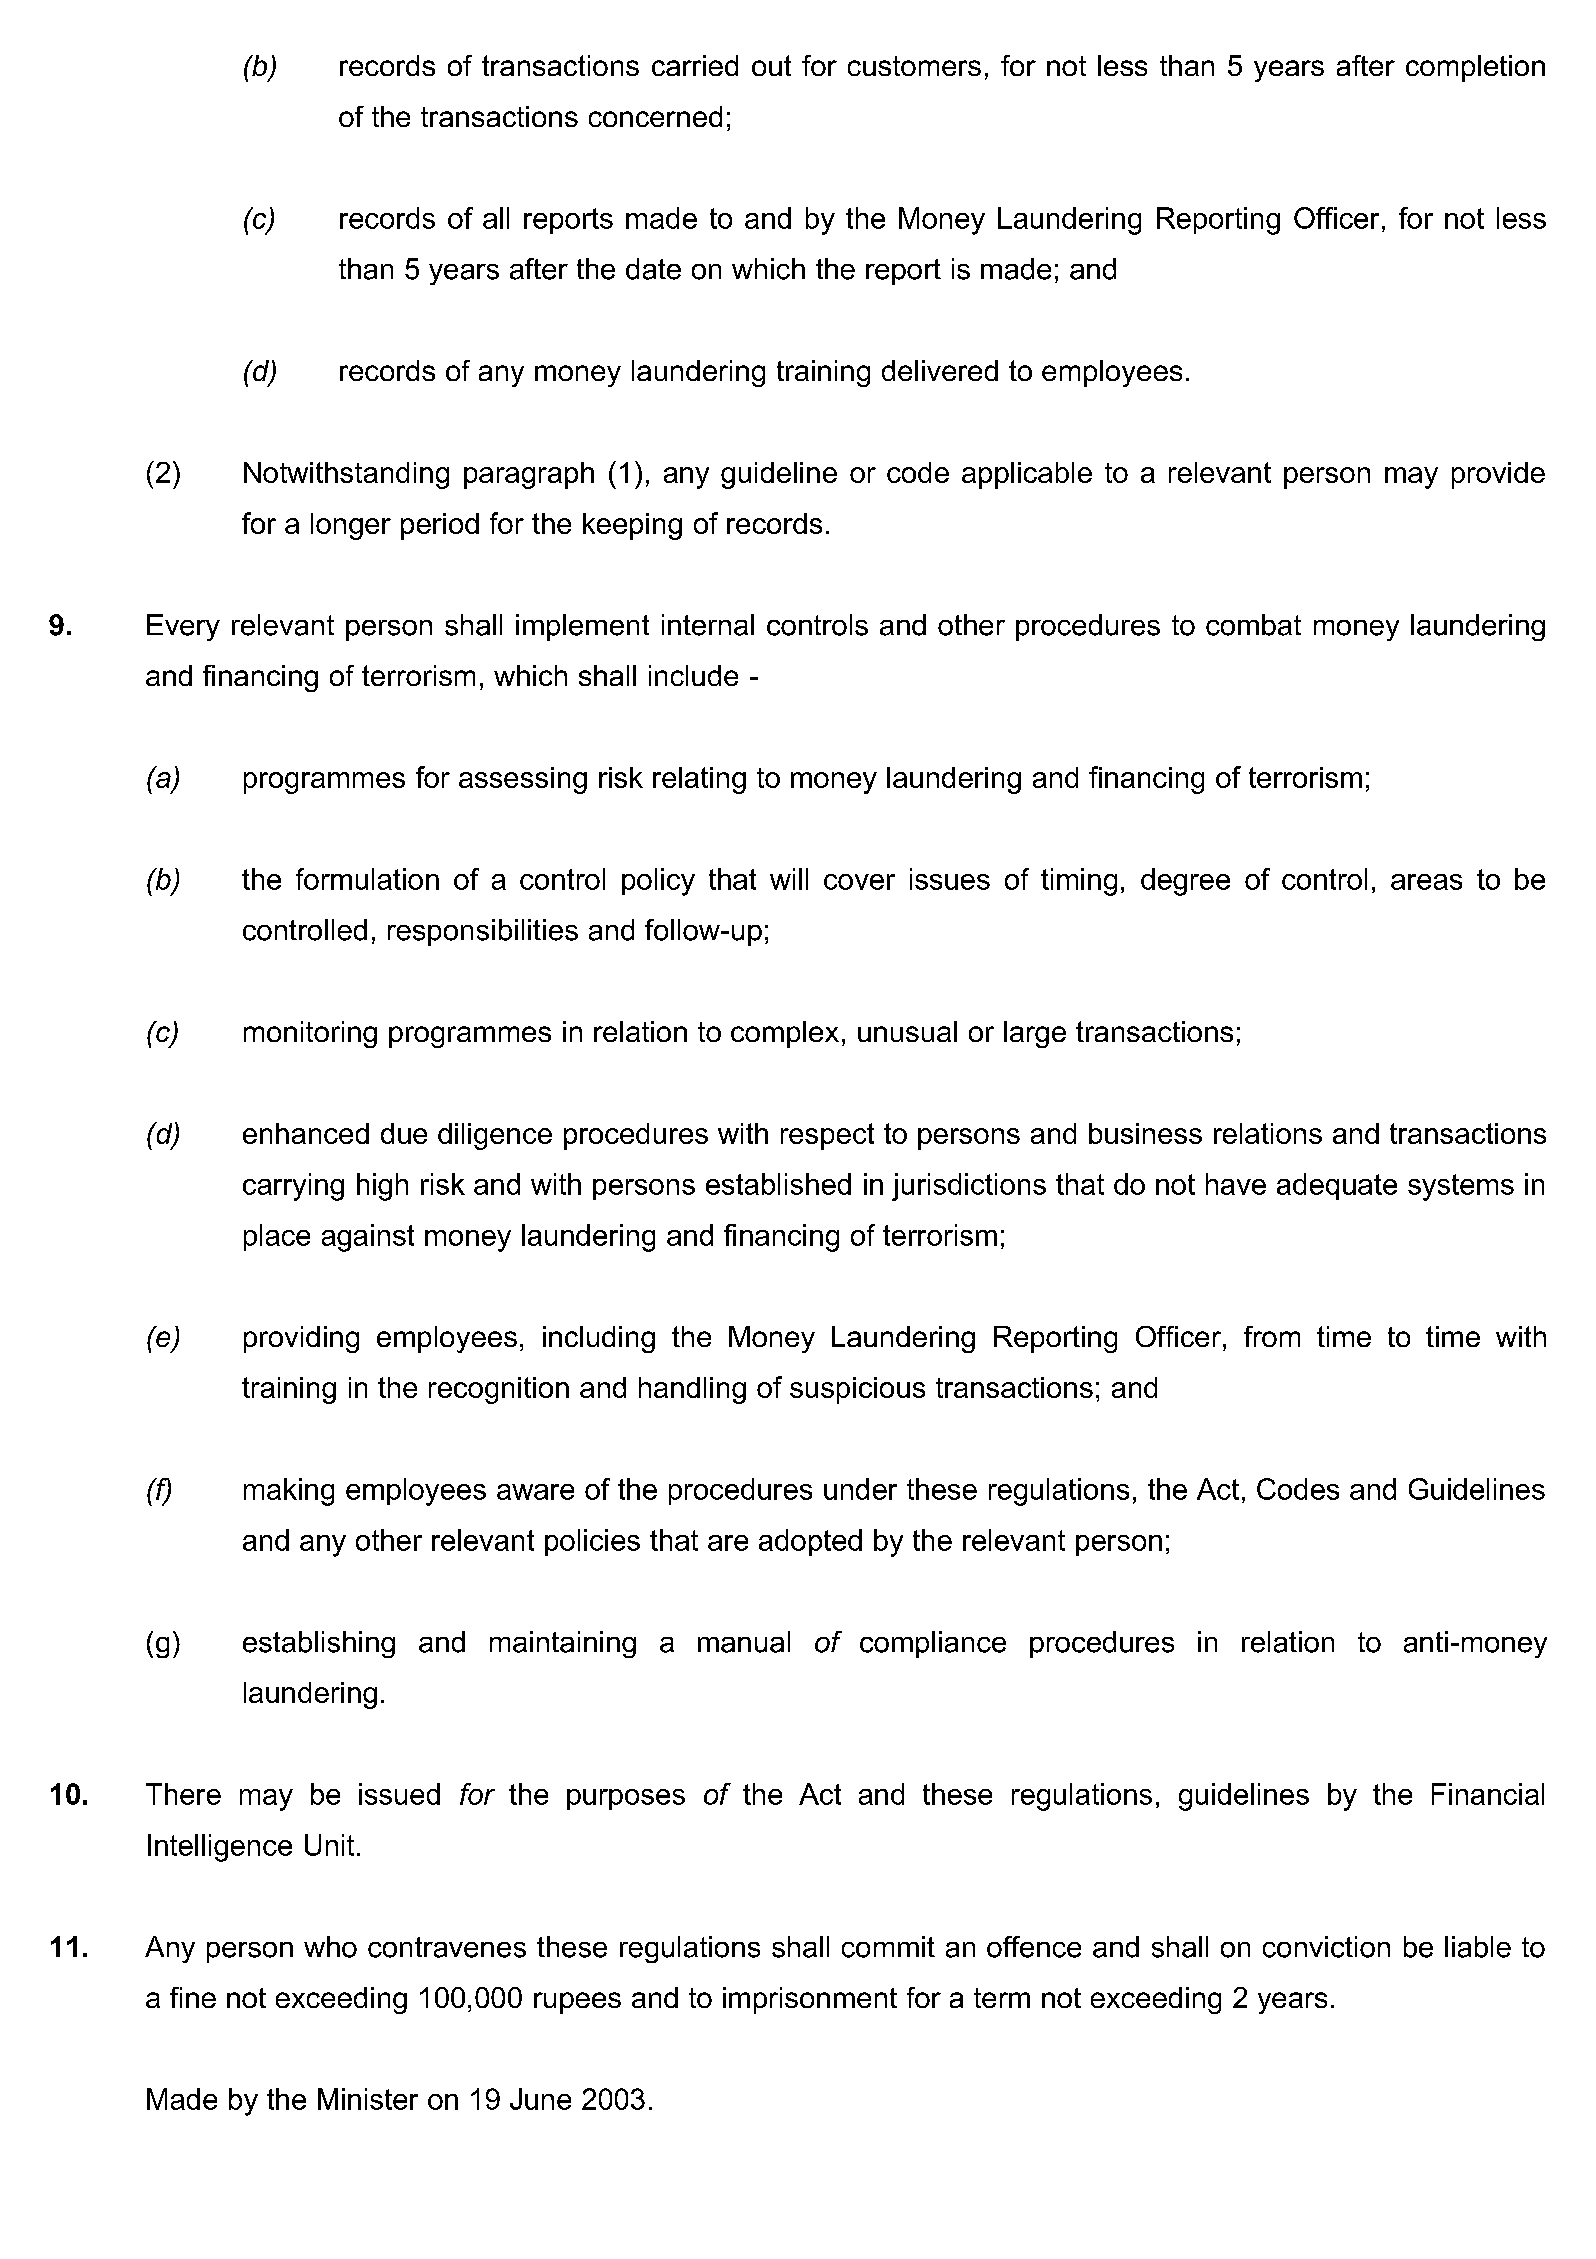 Image resolution: width=1596 pixels, height=2259 pixels. What do you see at coordinates (367, 879) in the document?
I see `formulation` at bounding box center [367, 879].
